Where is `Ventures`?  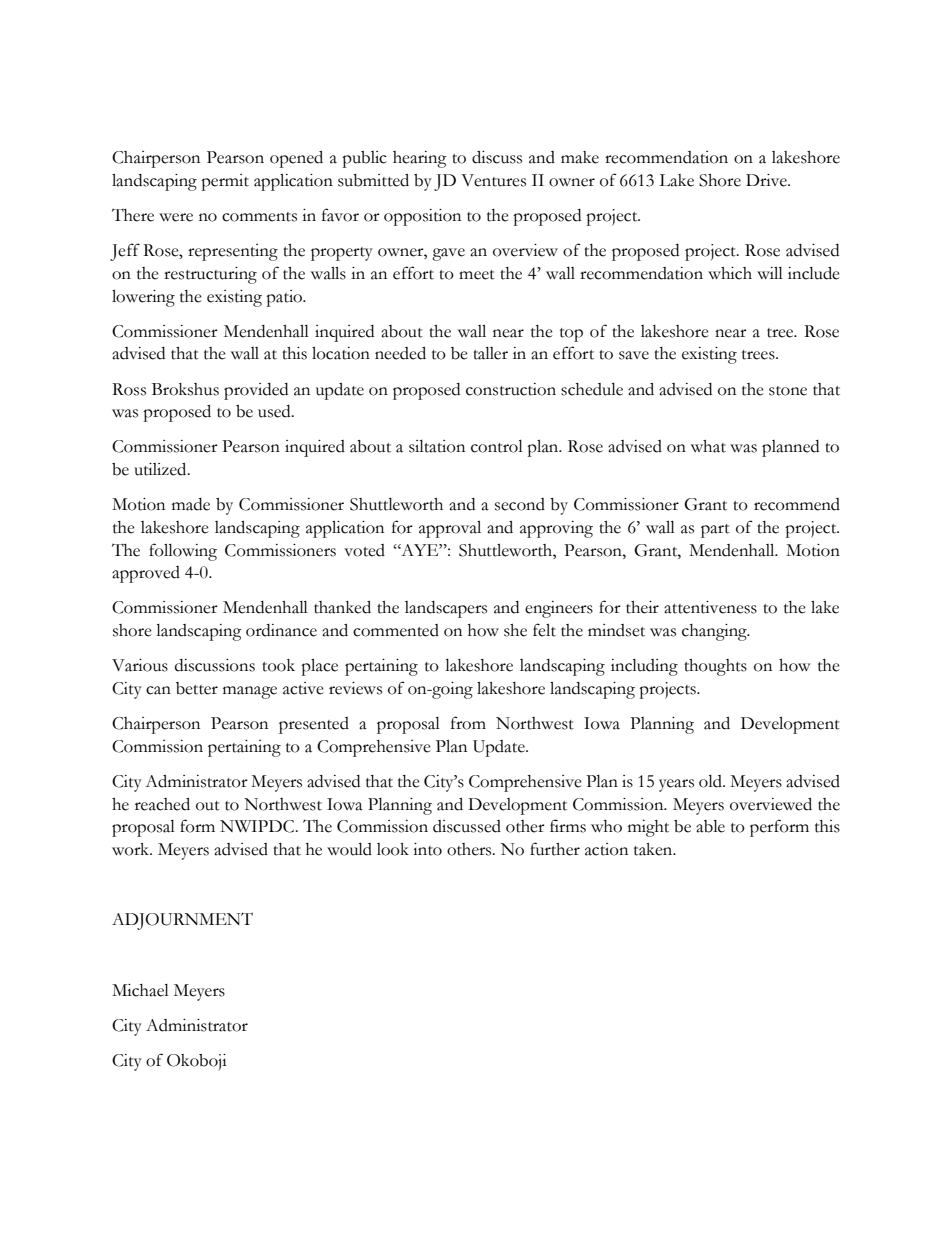
Ventures is located at coordinates (493, 180).
